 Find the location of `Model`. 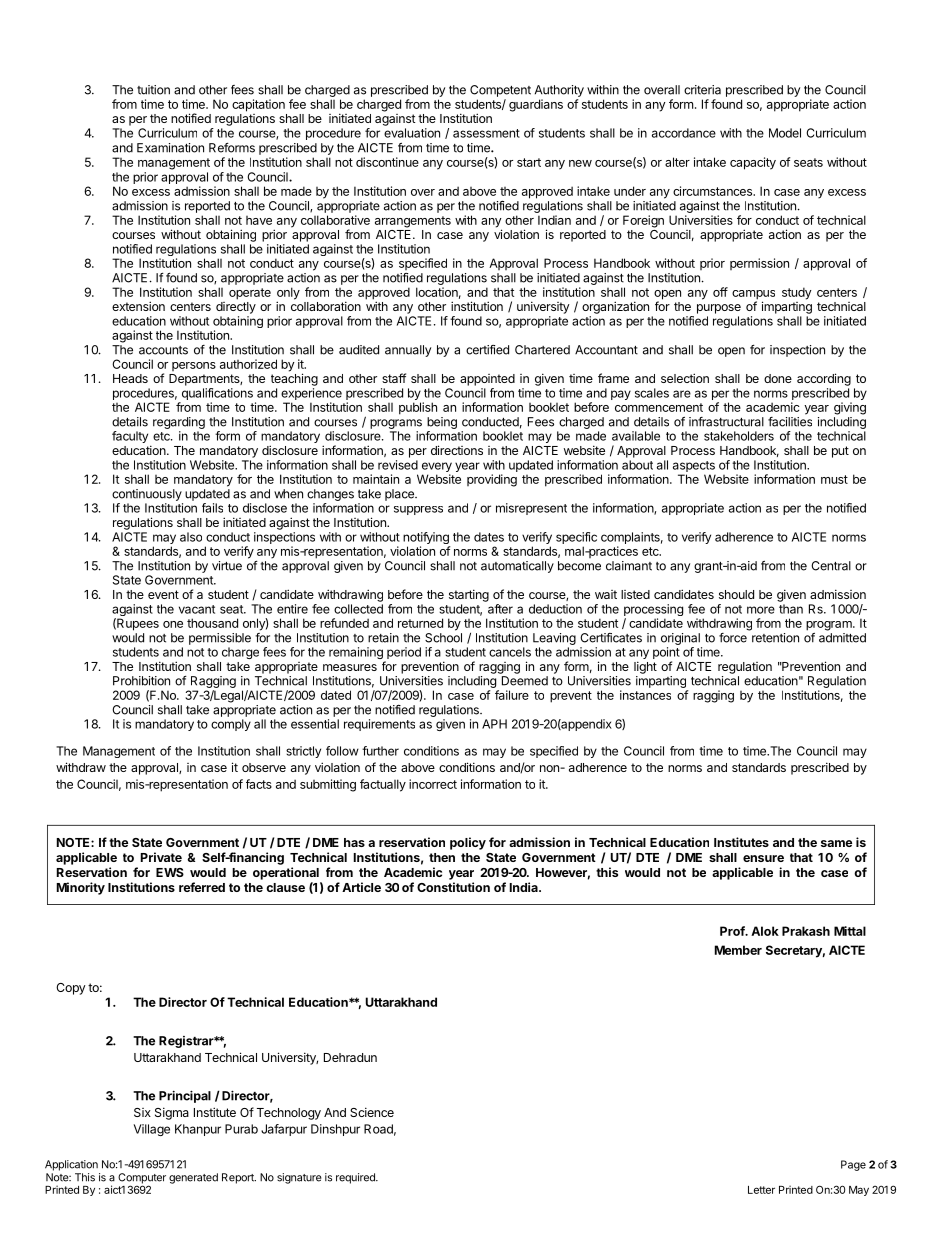

Model is located at coordinates (785, 133).
